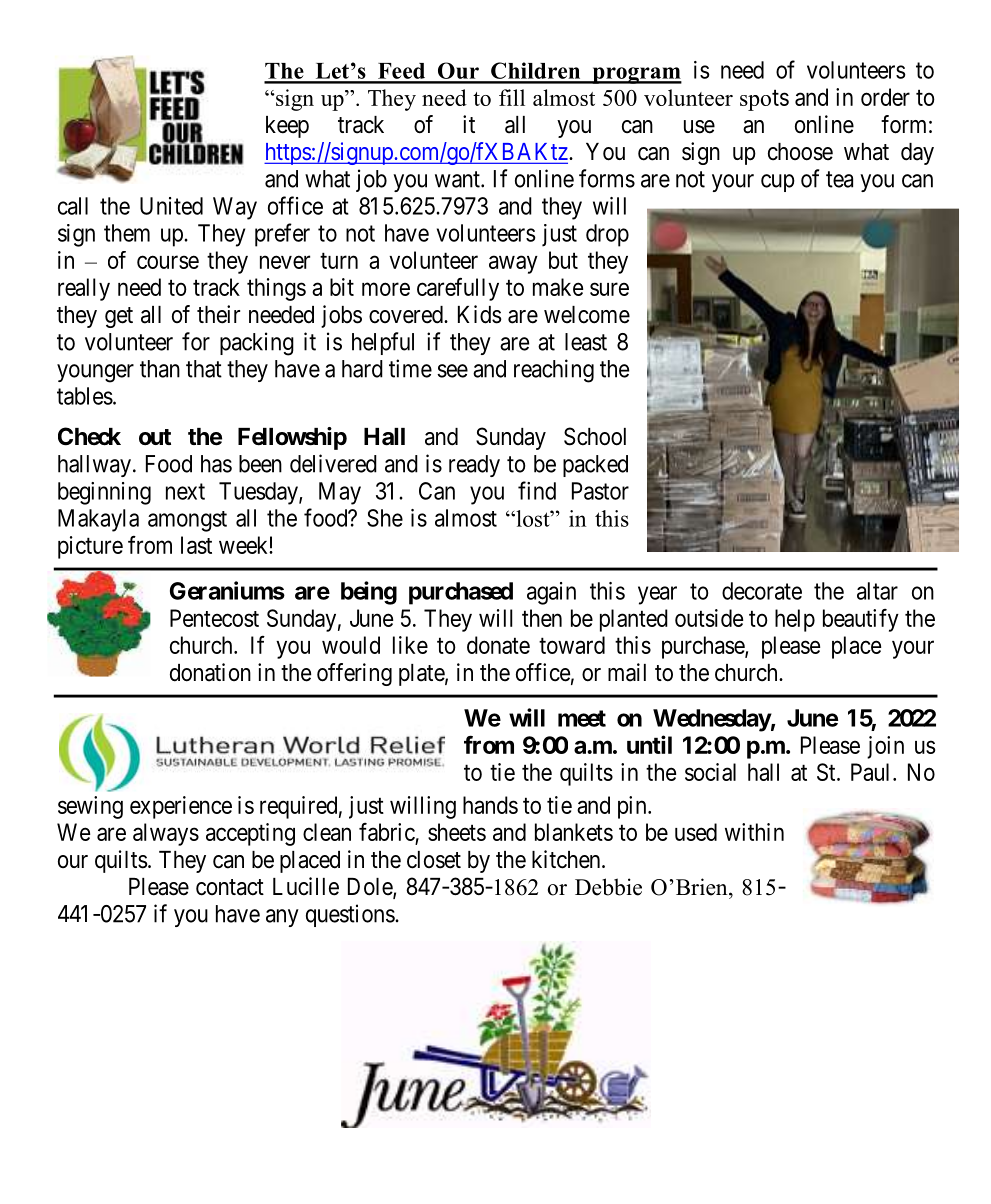 This screenshot has height=1204, width=991. What do you see at coordinates (512, 97) in the screenshot?
I see `fill` at bounding box center [512, 97].
